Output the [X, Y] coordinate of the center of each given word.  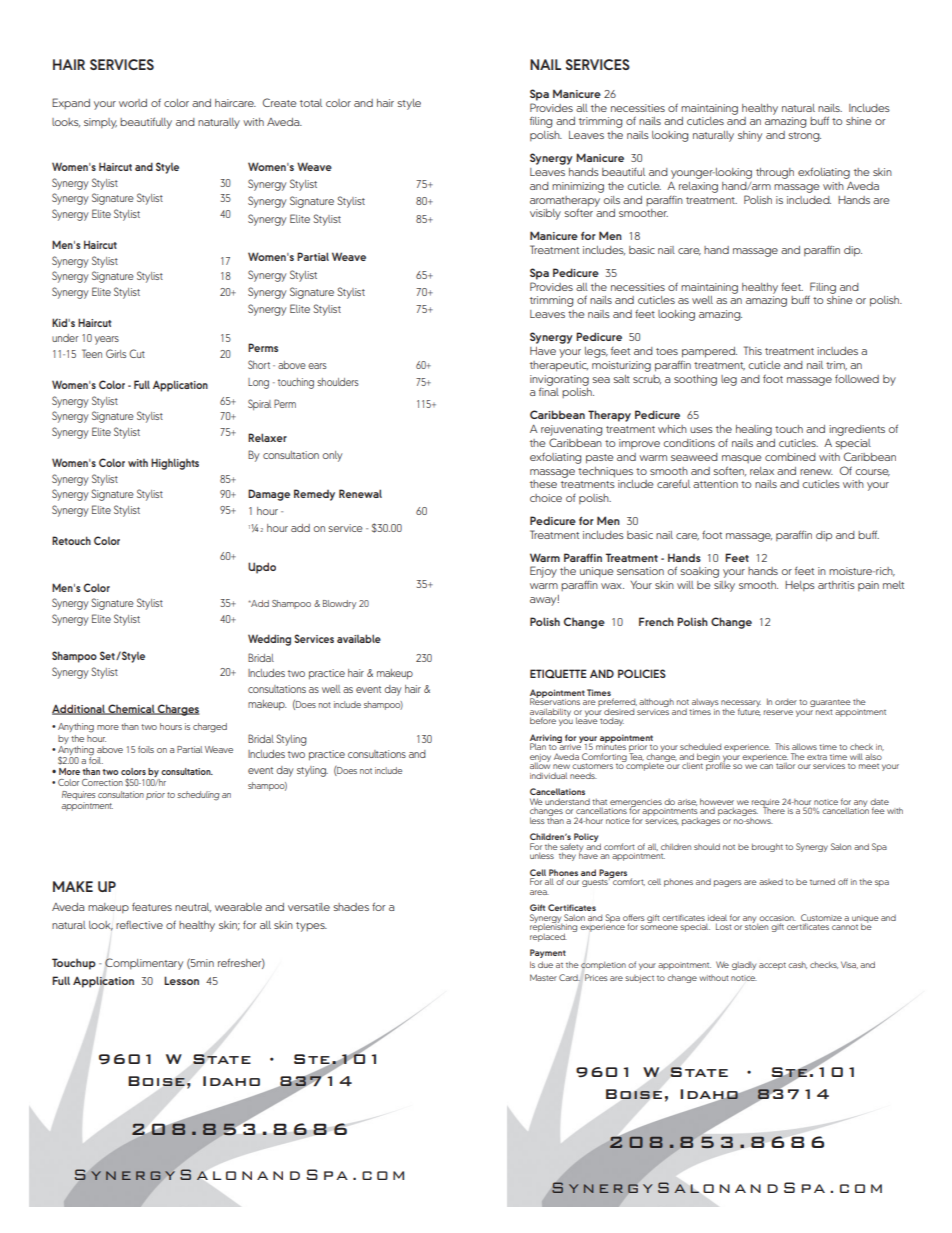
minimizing [578, 187]
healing [754, 430]
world [133, 103]
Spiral [259, 404]
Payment [548, 953]
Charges [178, 710]
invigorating [559, 380]
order [786, 702]
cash [797, 965]
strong [804, 137]
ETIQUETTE [558, 673]
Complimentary [144, 964]
